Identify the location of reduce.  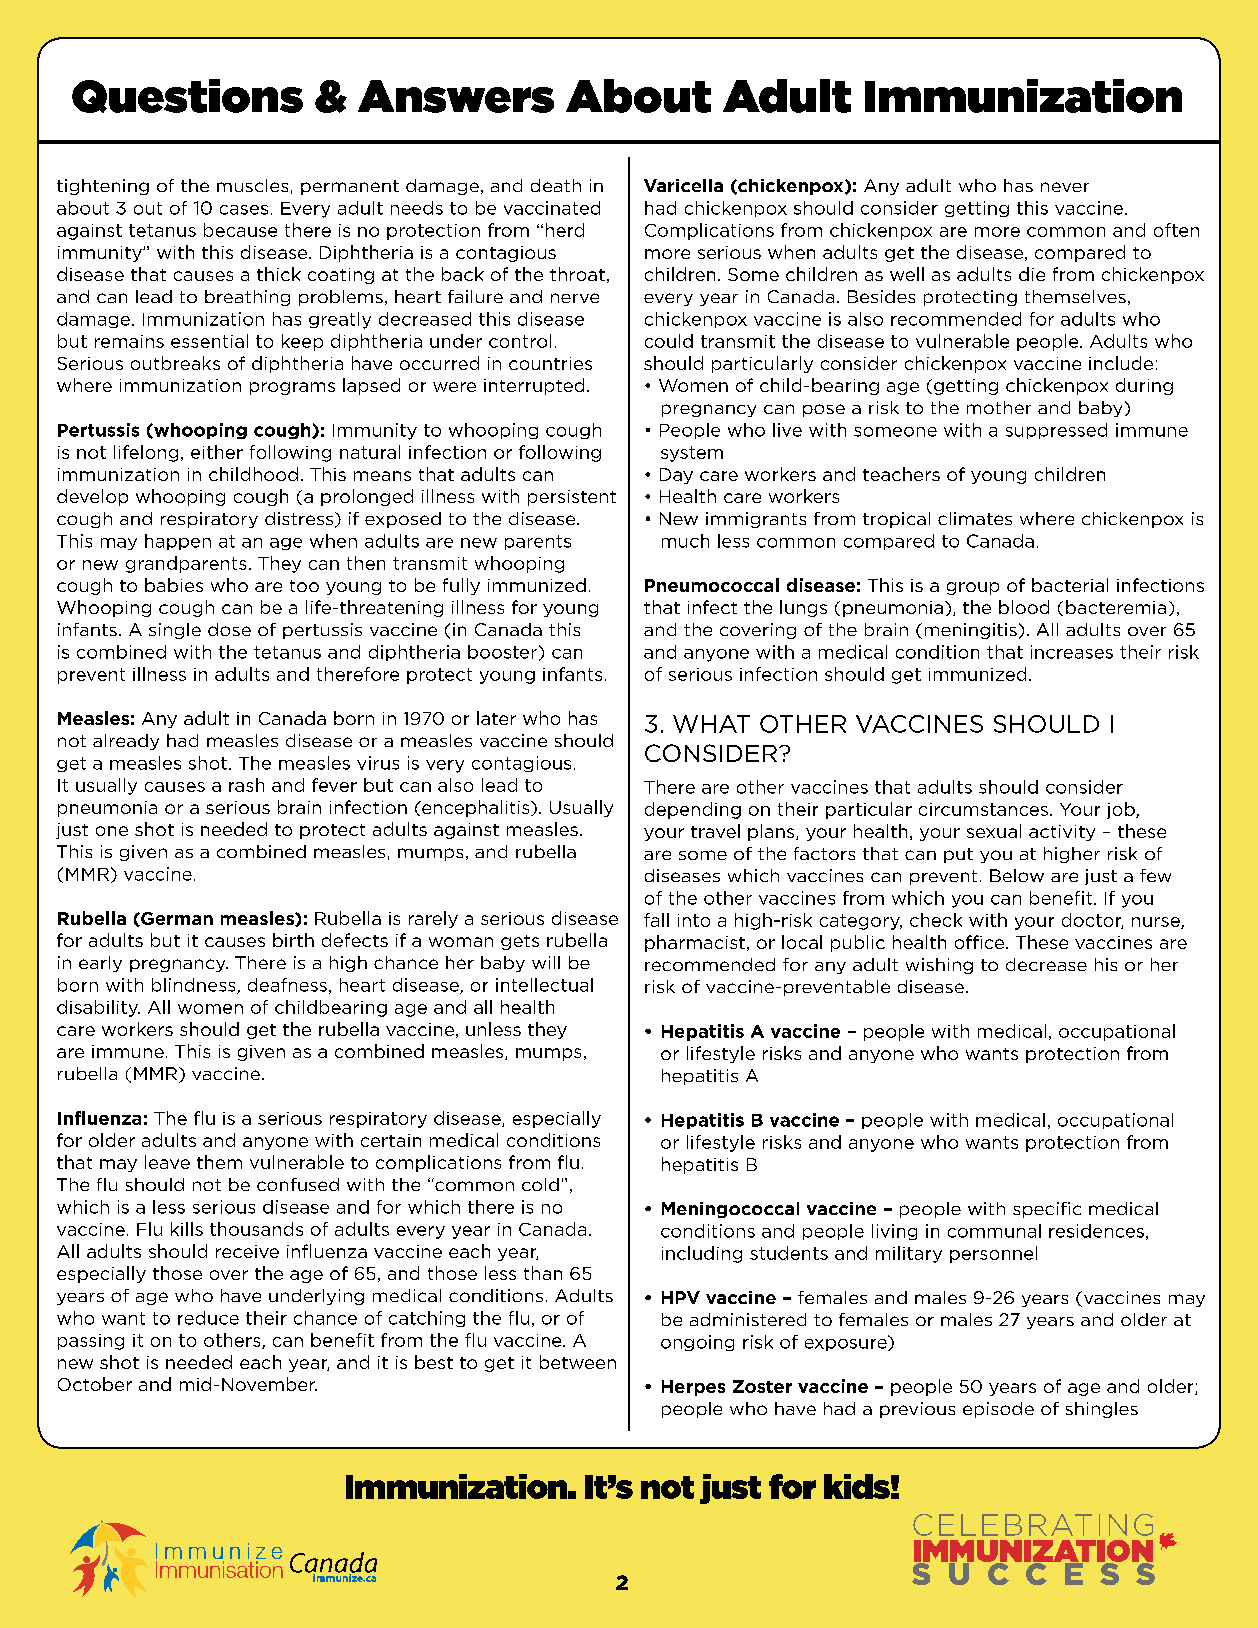
(208, 1318).
